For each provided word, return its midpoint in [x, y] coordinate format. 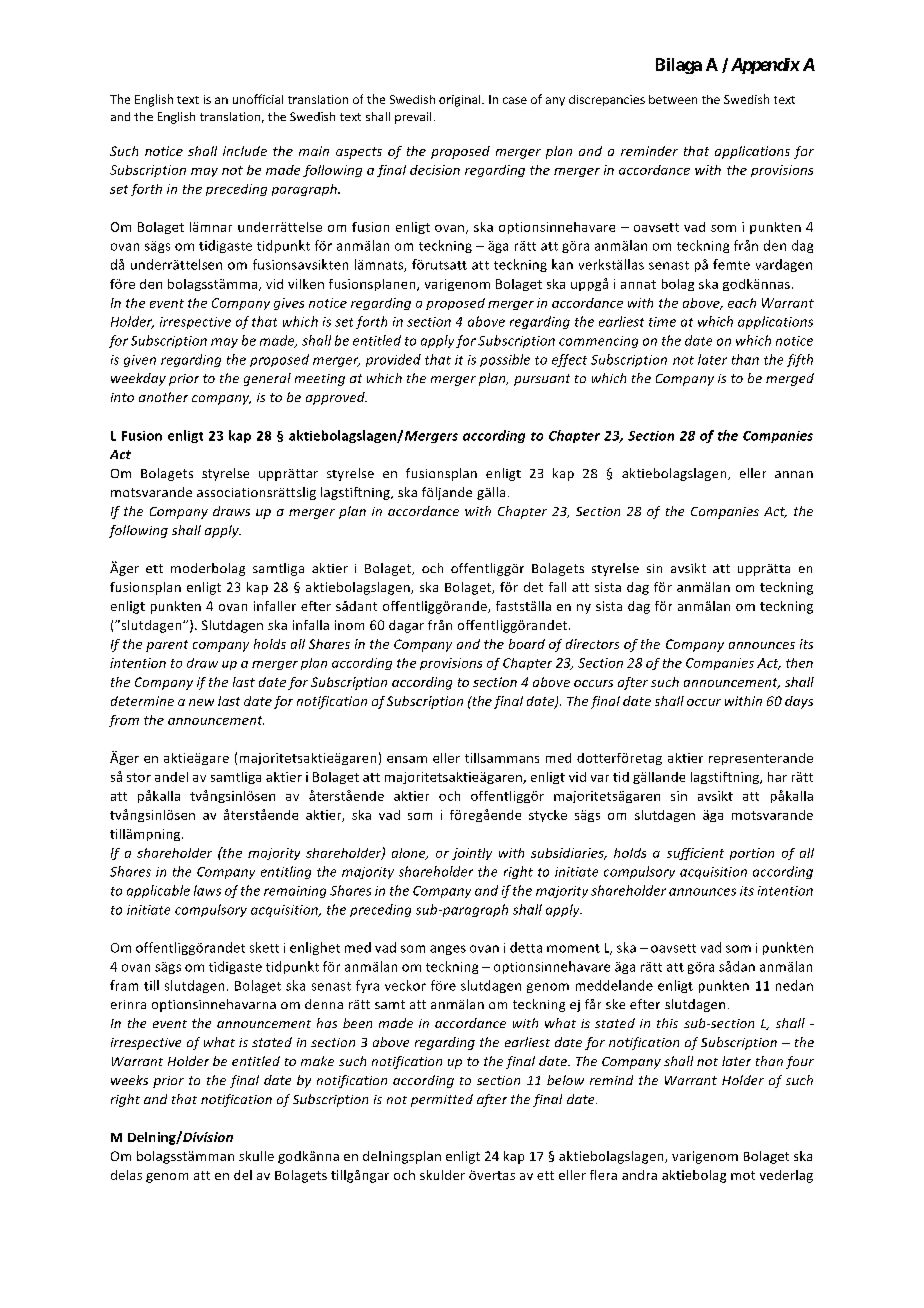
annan [794, 474]
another [163, 397]
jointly [472, 854]
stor [139, 777]
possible [505, 360]
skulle [256, 1156]
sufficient [695, 854]
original [461, 101]
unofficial [258, 99]
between [673, 99]
